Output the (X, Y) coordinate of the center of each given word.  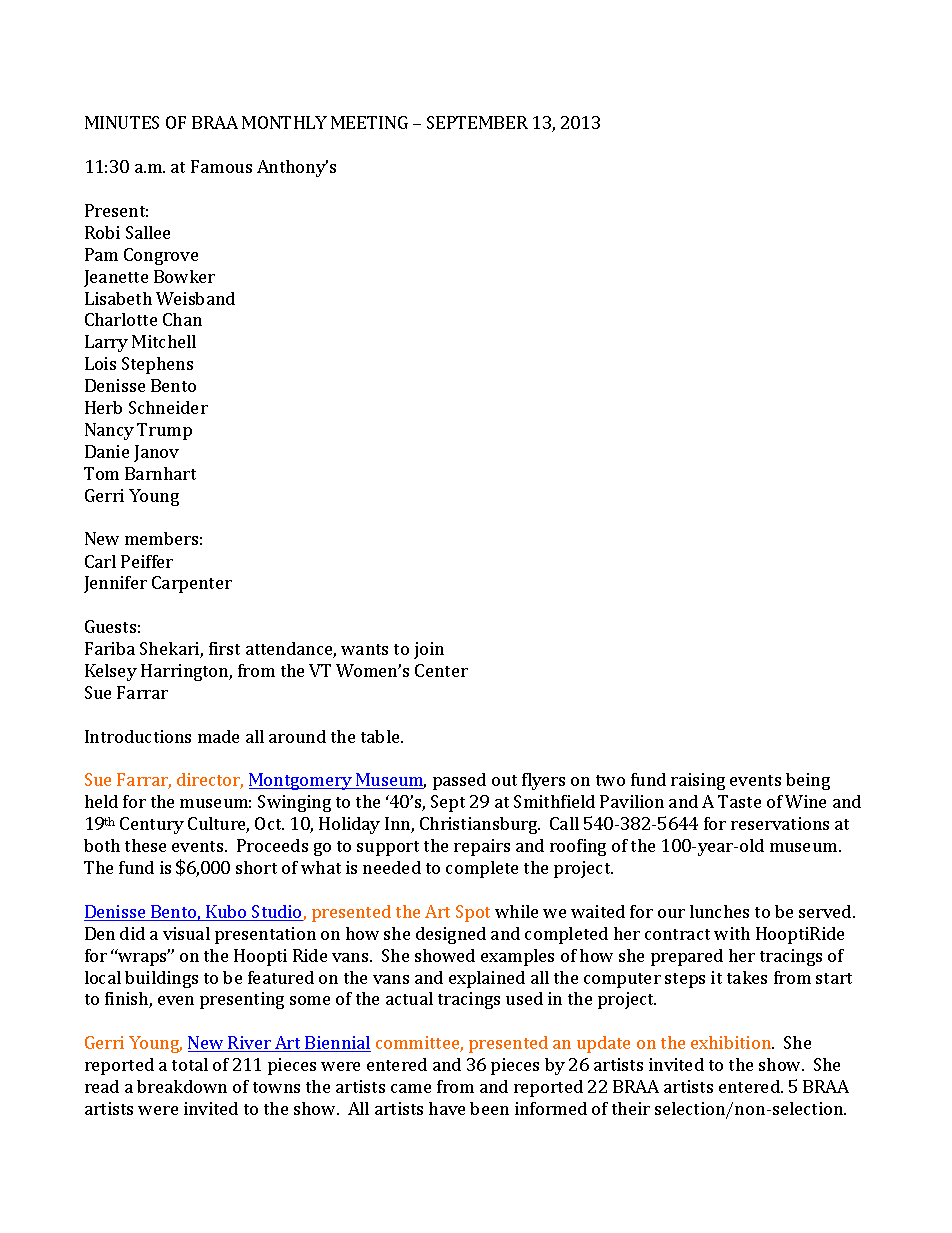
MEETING (369, 122)
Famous (221, 166)
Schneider (168, 407)
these (145, 845)
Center (441, 670)
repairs (482, 847)
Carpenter (192, 584)
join (429, 650)
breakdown (182, 1086)
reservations (780, 823)
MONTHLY (284, 122)
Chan (182, 319)
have (447, 1108)
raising (698, 781)
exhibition (732, 1042)
